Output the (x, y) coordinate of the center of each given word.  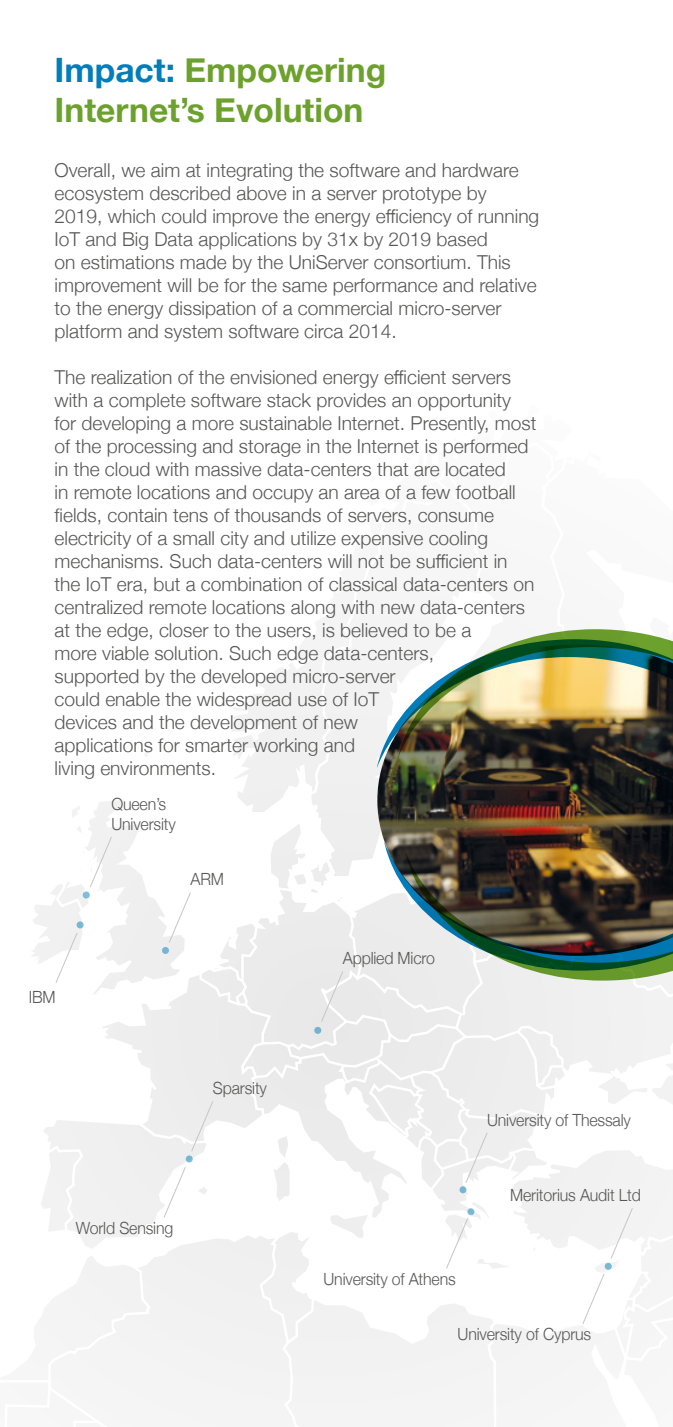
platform (88, 333)
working (285, 747)
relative (508, 285)
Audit (597, 1195)
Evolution (289, 110)
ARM (206, 879)
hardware (480, 170)
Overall (82, 170)
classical (363, 584)
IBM (42, 997)
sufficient (452, 561)
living (74, 770)
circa (323, 331)
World (95, 1228)
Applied (368, 959)
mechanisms (108, 561)
